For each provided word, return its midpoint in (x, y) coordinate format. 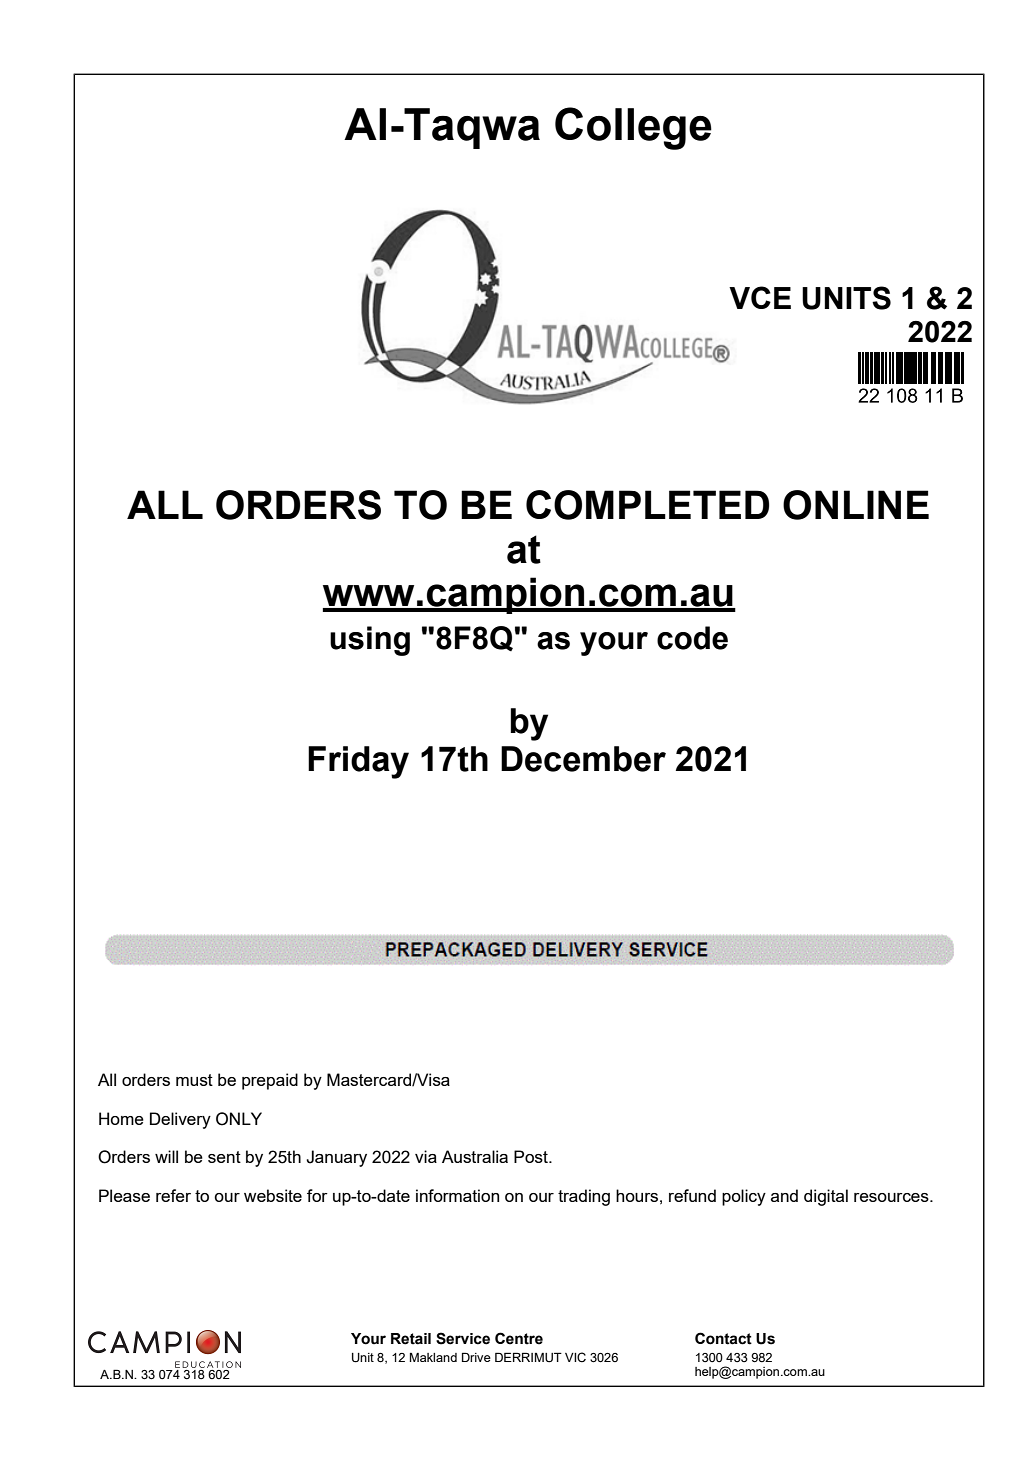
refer (173, 1195)
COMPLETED (647, 505)
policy (744, 1197)
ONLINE (856, 505)
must (194, 1080)
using (370, 641)
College (633, 128)
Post (532, 1156)
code (692, 638)
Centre (519, 1338)
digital (826, 1197)
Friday (358, 762)
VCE (760, 297)
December (583, 759)
